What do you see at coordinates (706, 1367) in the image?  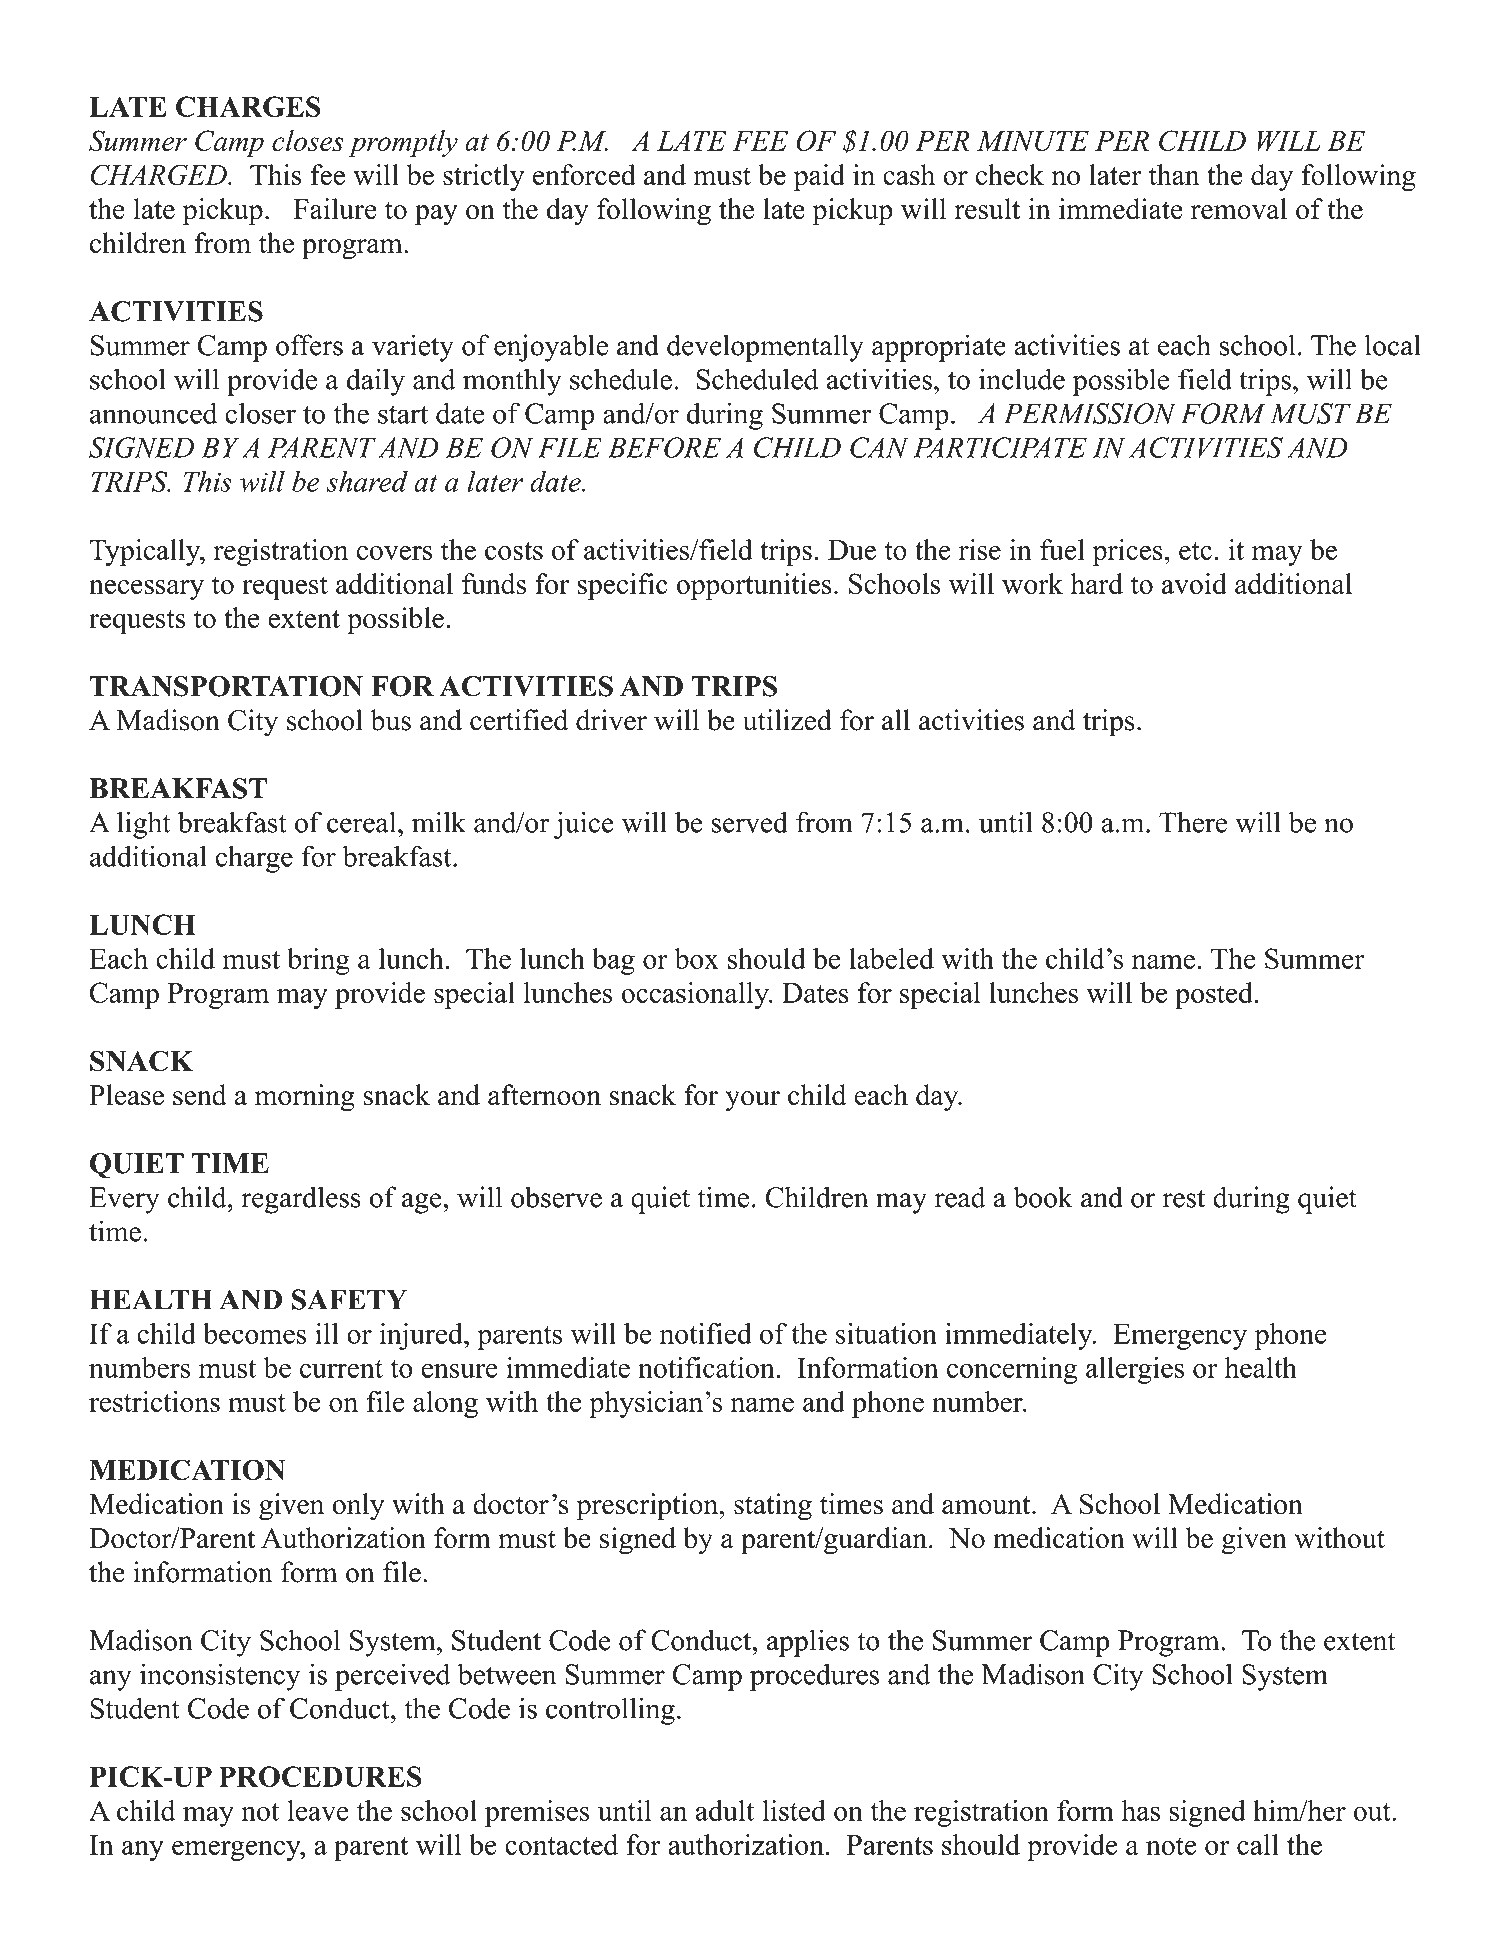 I see `notification` at bounding box center [706, 1367].
